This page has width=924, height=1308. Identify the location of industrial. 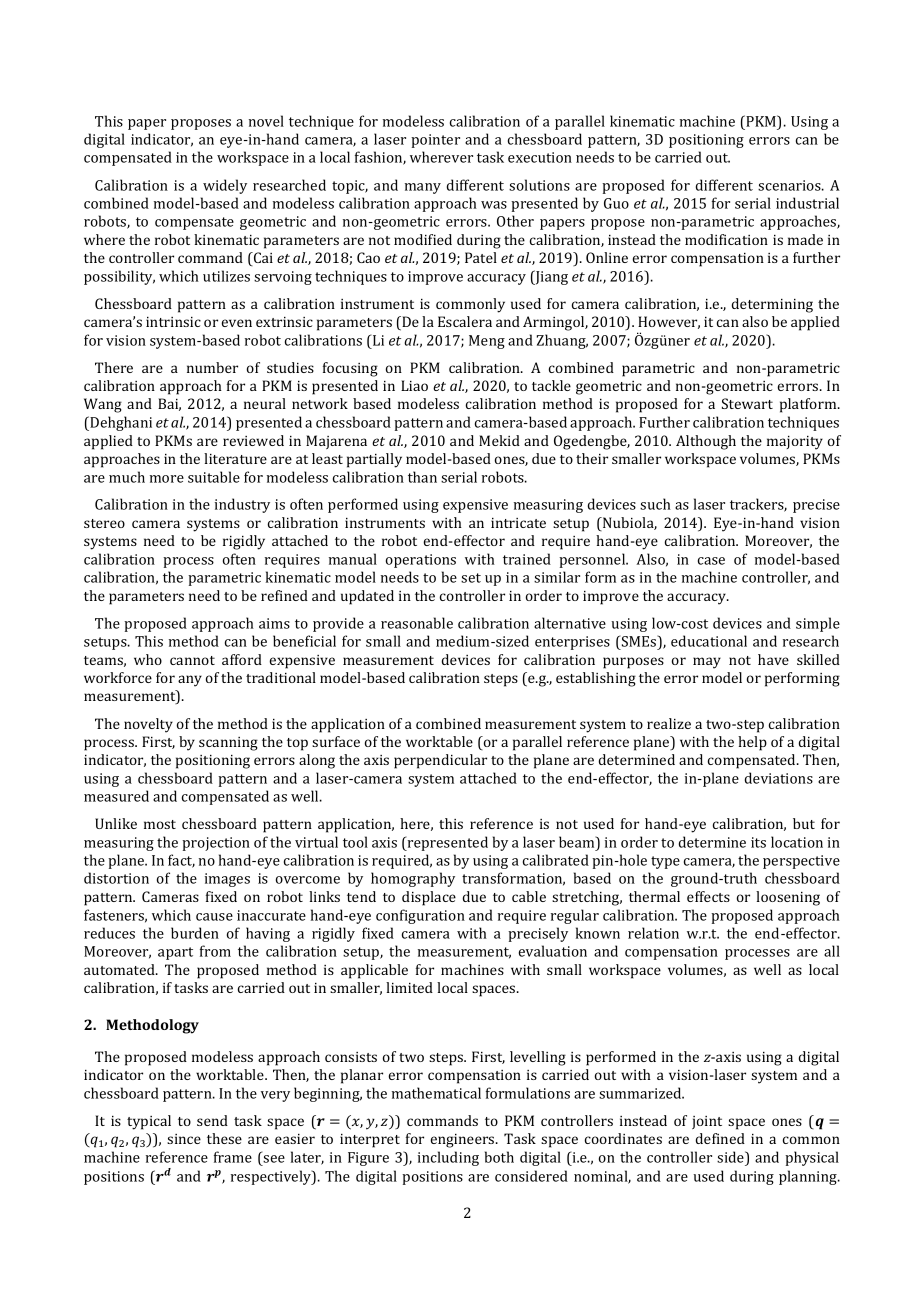
(807, 203).
